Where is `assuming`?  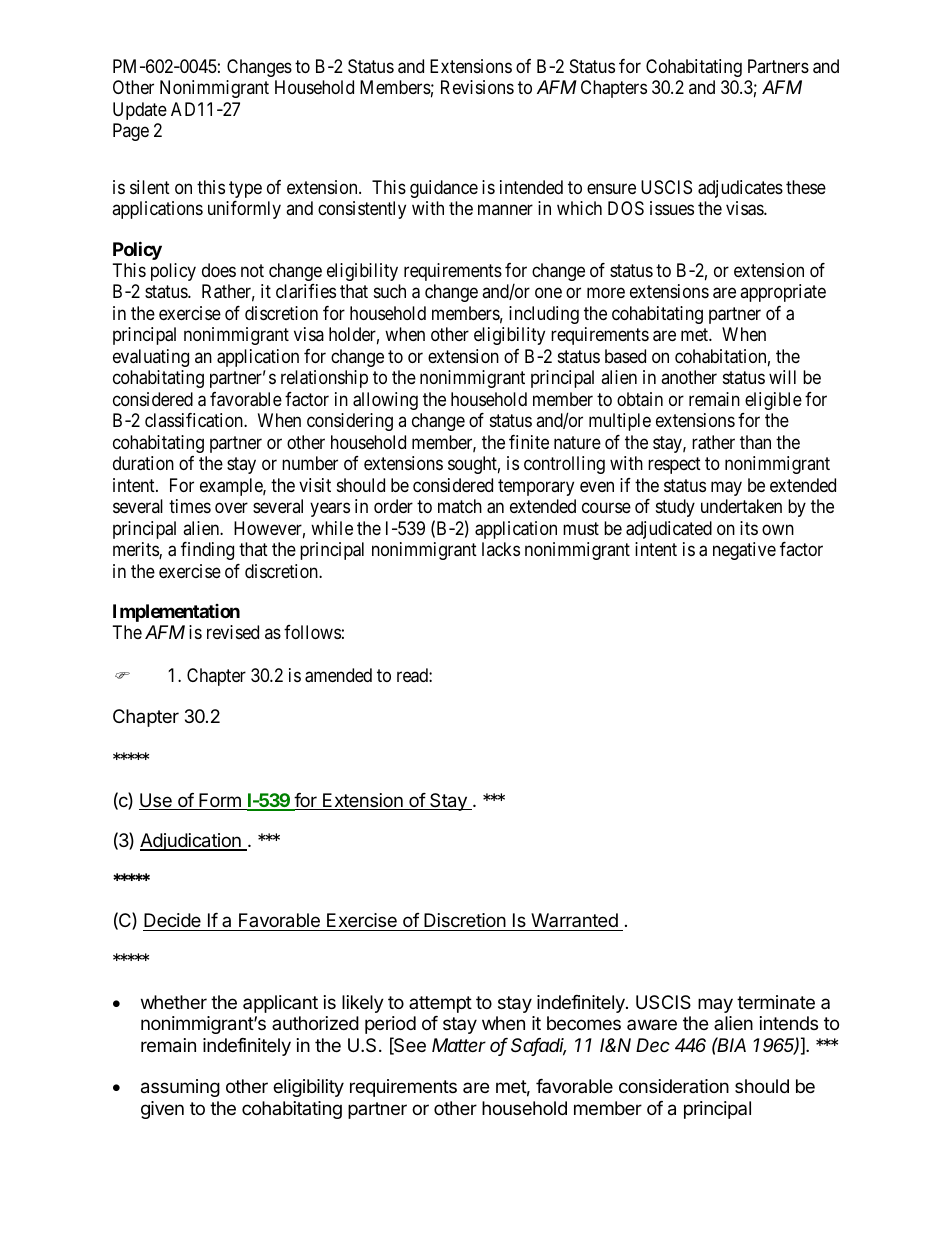
assuming is located at coordinates (180, 1088).
